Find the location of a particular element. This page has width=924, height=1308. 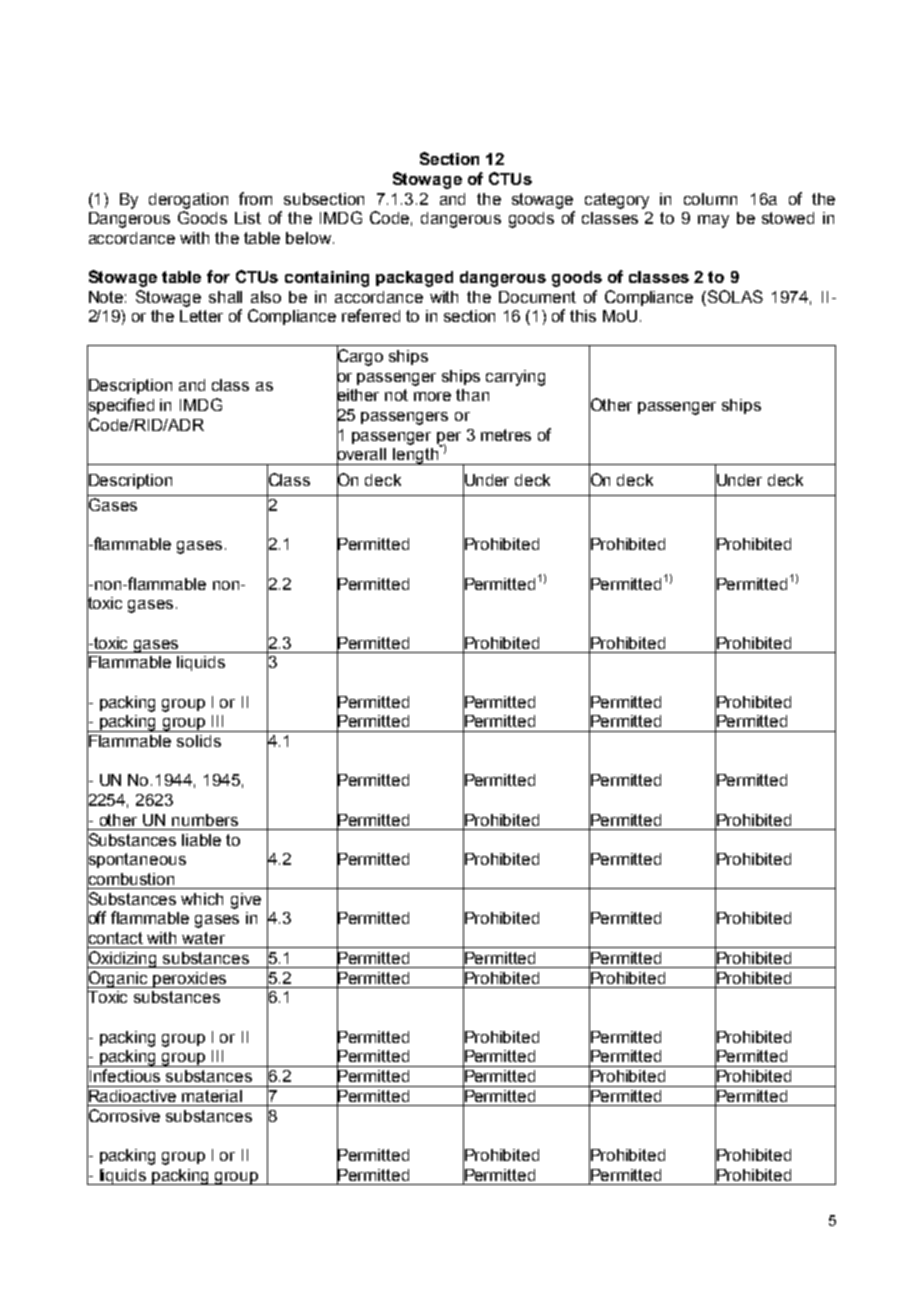

packaged is located at coordinates (414, 279).
